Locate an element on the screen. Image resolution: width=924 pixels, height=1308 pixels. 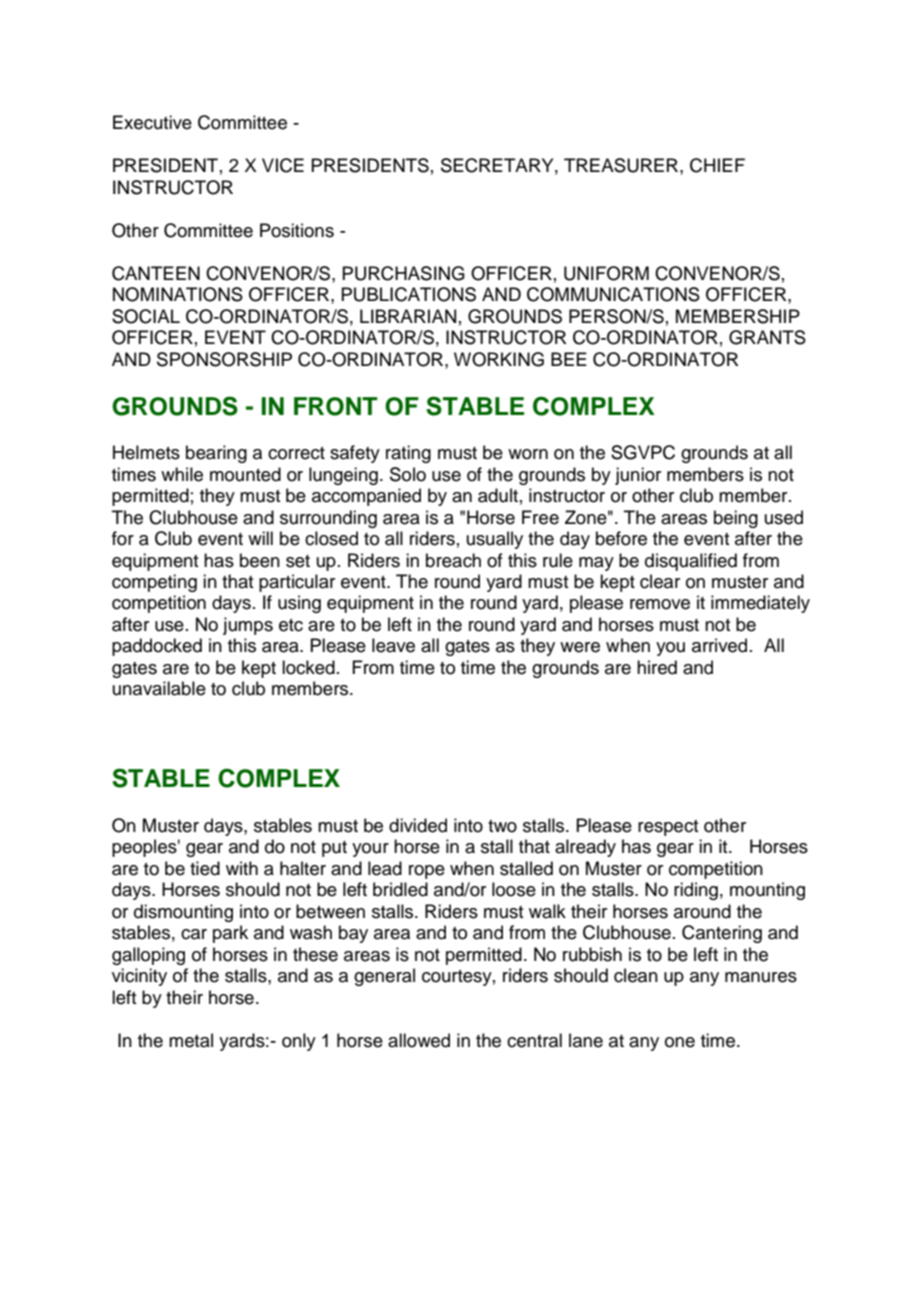
rating is located at coordinates (408, 454).
